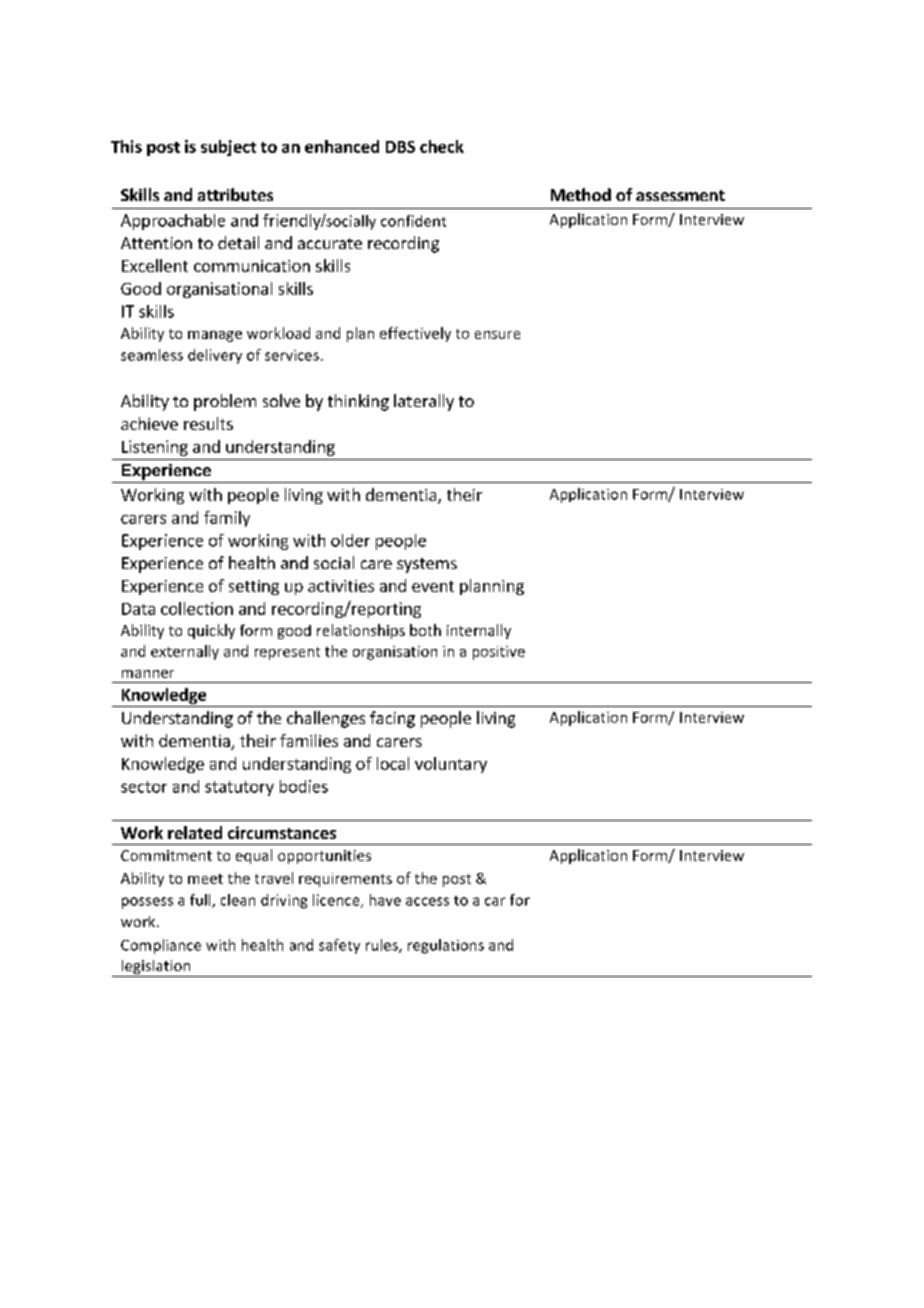 Image resolution: width=924 pixels, height=1308 pixels. What do you see at coordinates (161, 946) in the page?
I see `Compliance` at bounding box center [161, 946].
